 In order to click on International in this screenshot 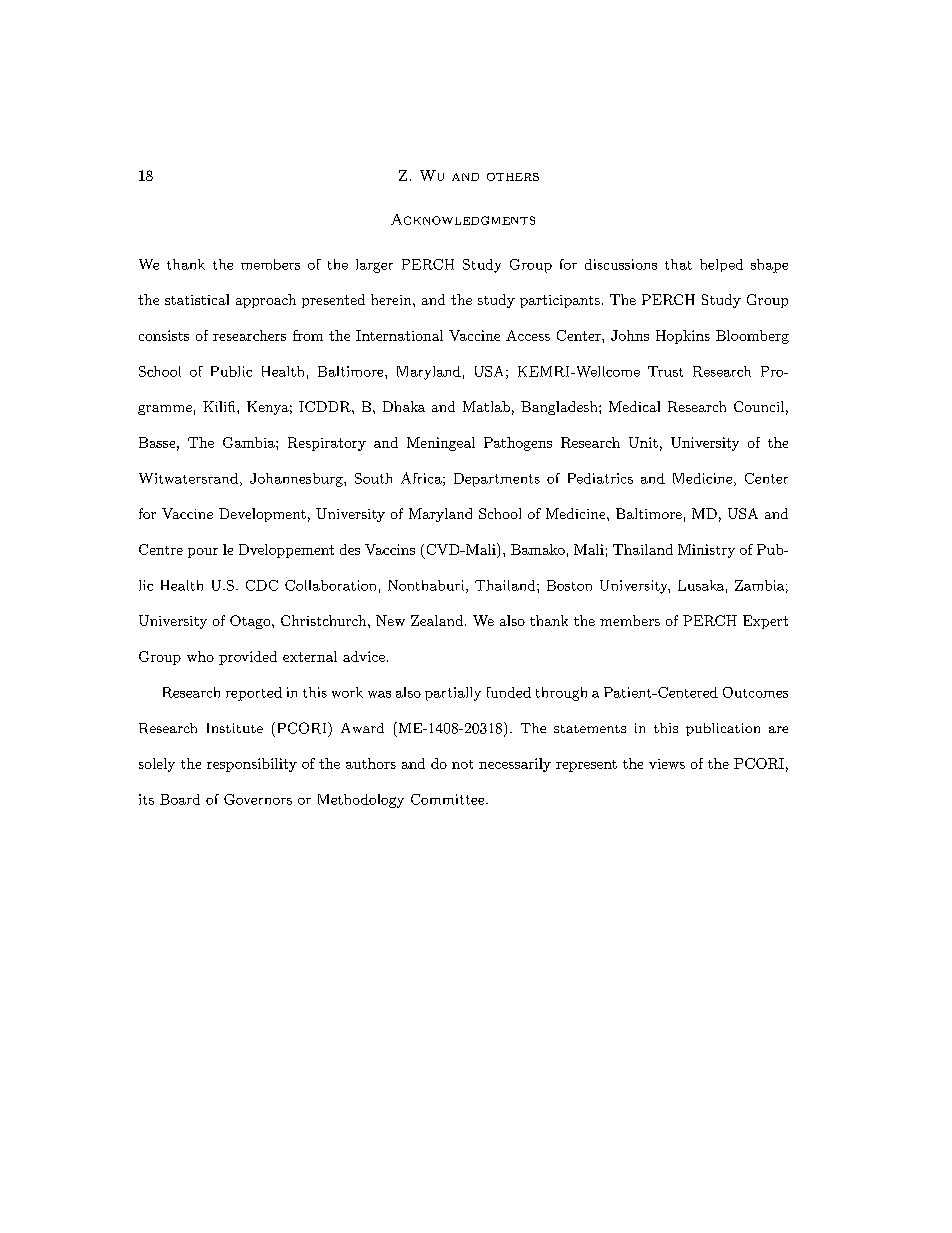, I will do `click(399, 335)`.
